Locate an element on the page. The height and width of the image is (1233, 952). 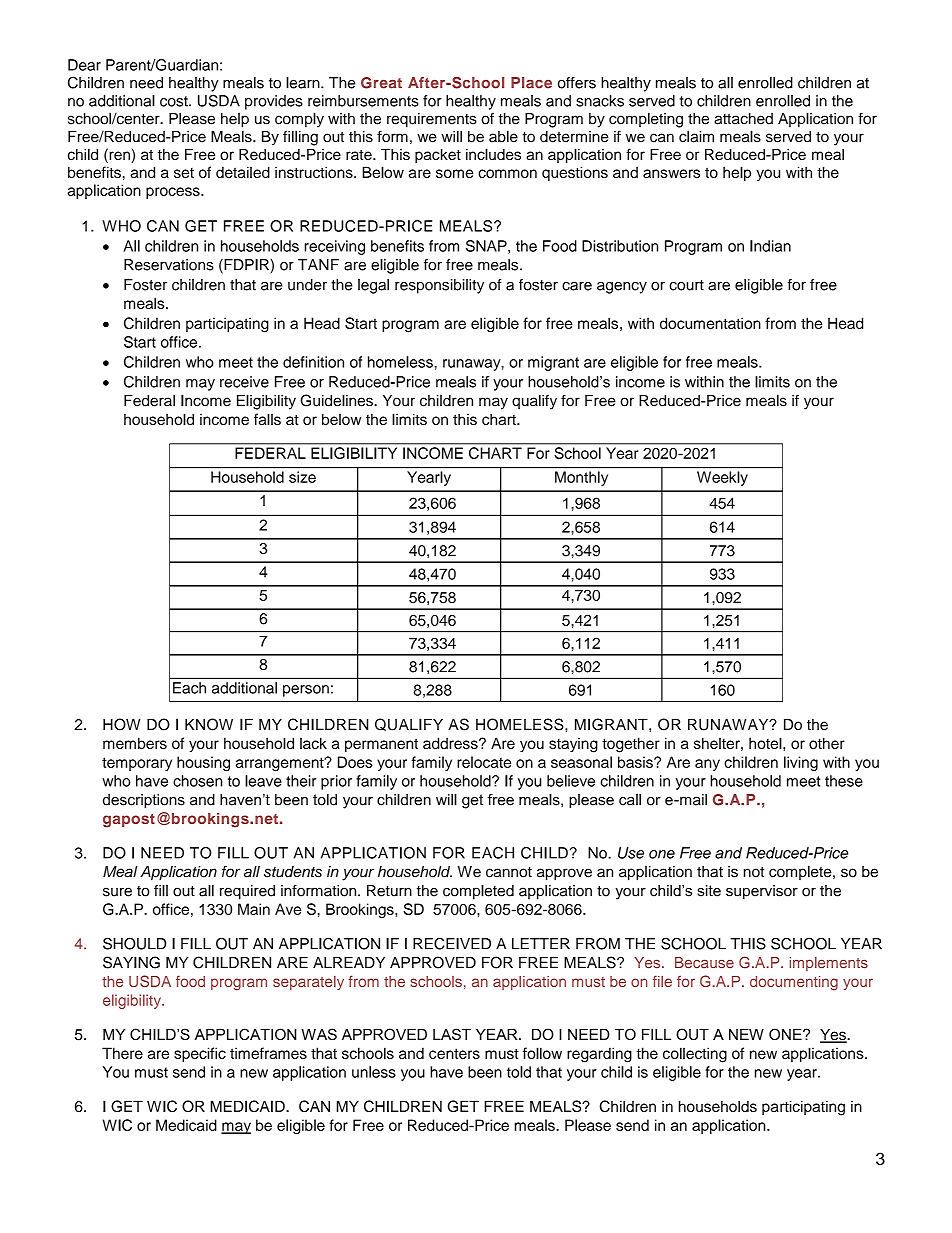
Monthly is located at coordinates (581, 478).
